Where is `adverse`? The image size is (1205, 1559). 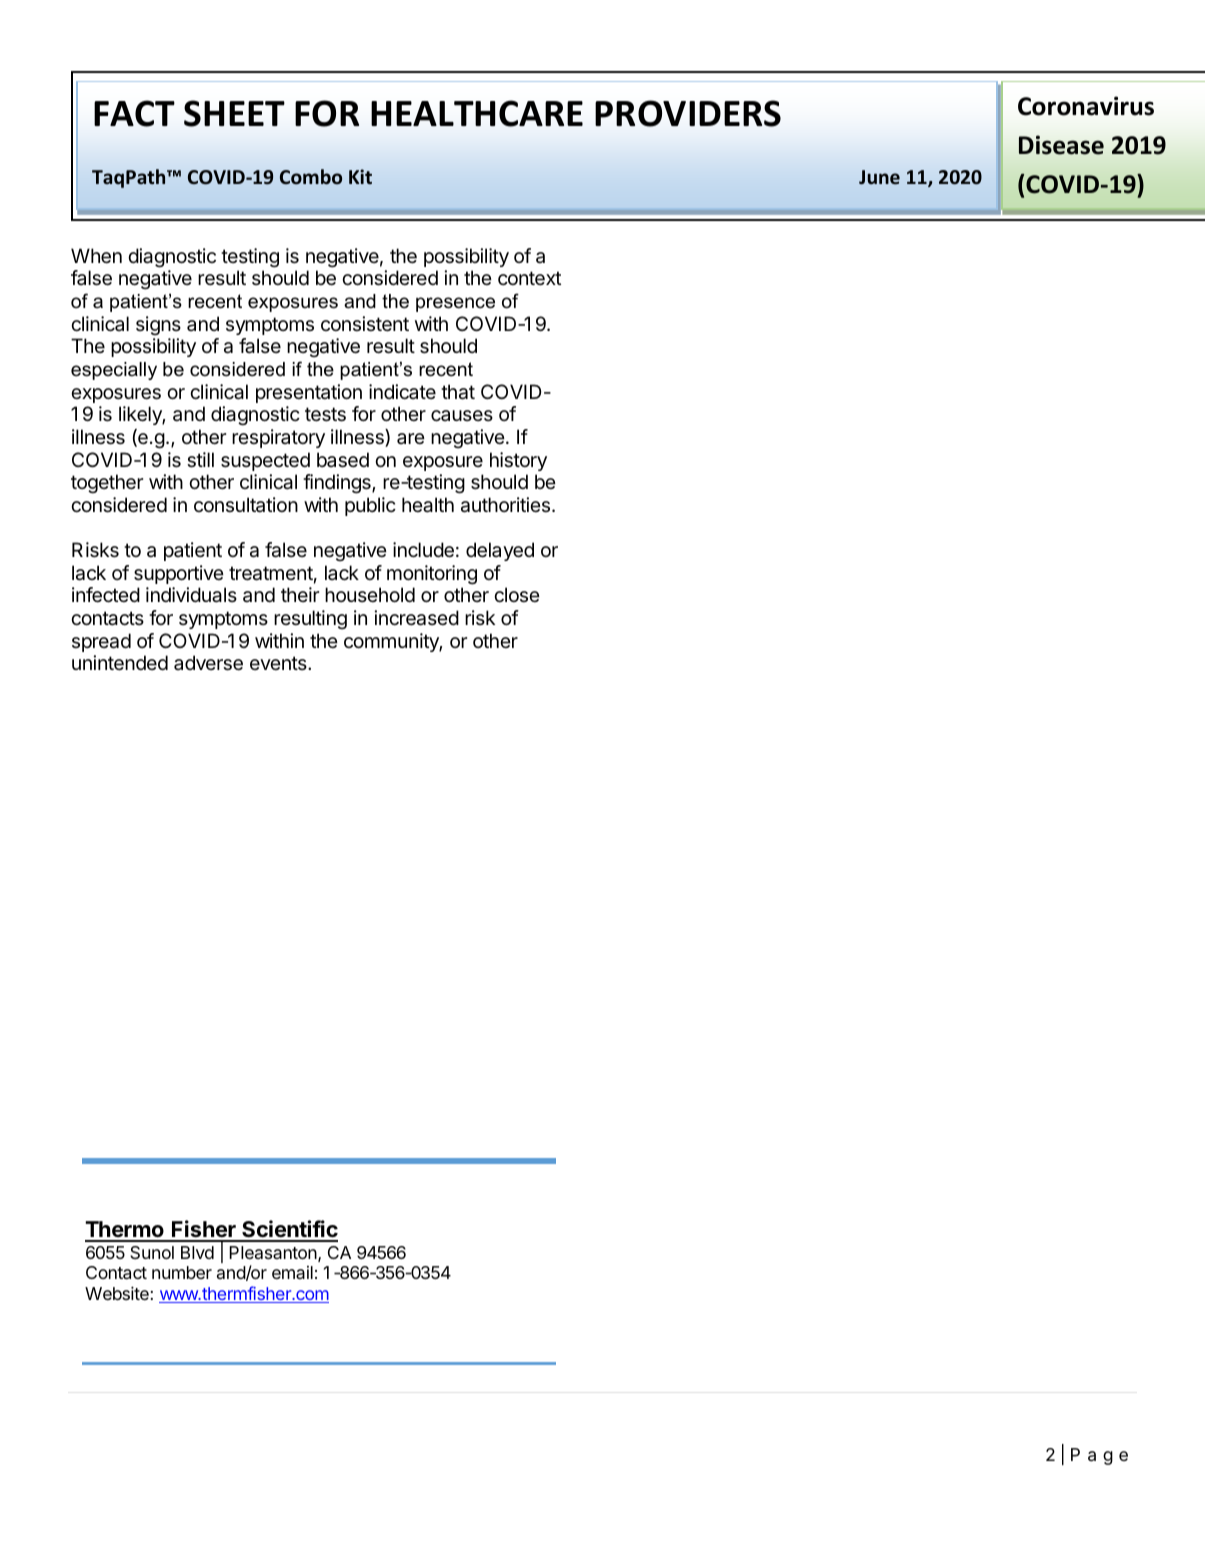 adverse is located at coordinates (208, 663).
